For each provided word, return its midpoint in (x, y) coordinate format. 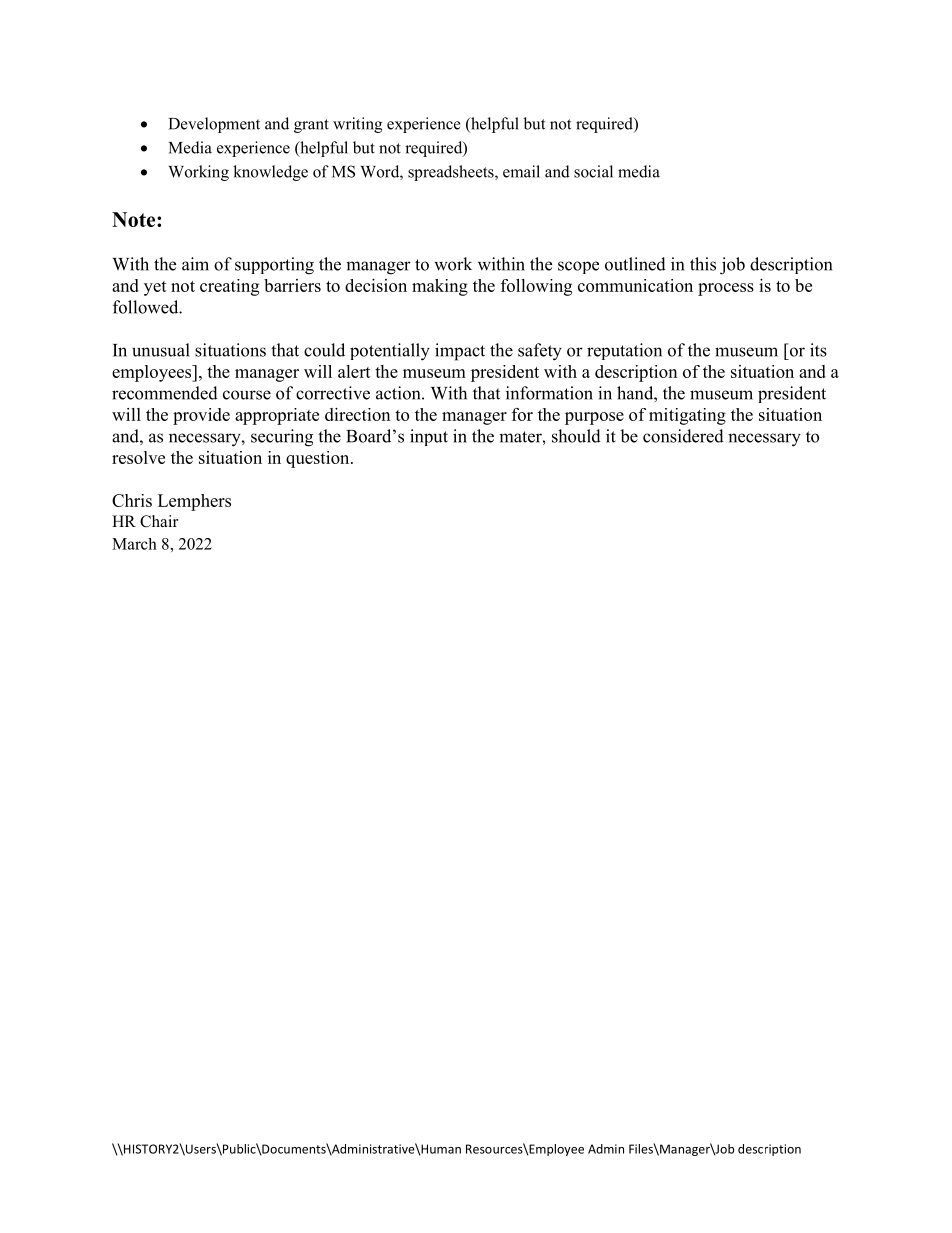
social (593, 171)
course (247, 395)
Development (214, 125)
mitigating (687, 416)
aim (195, 264)
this (703, 264)
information (549, 393)
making (440, 287)
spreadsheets (452, 173)
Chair (159, 521)
